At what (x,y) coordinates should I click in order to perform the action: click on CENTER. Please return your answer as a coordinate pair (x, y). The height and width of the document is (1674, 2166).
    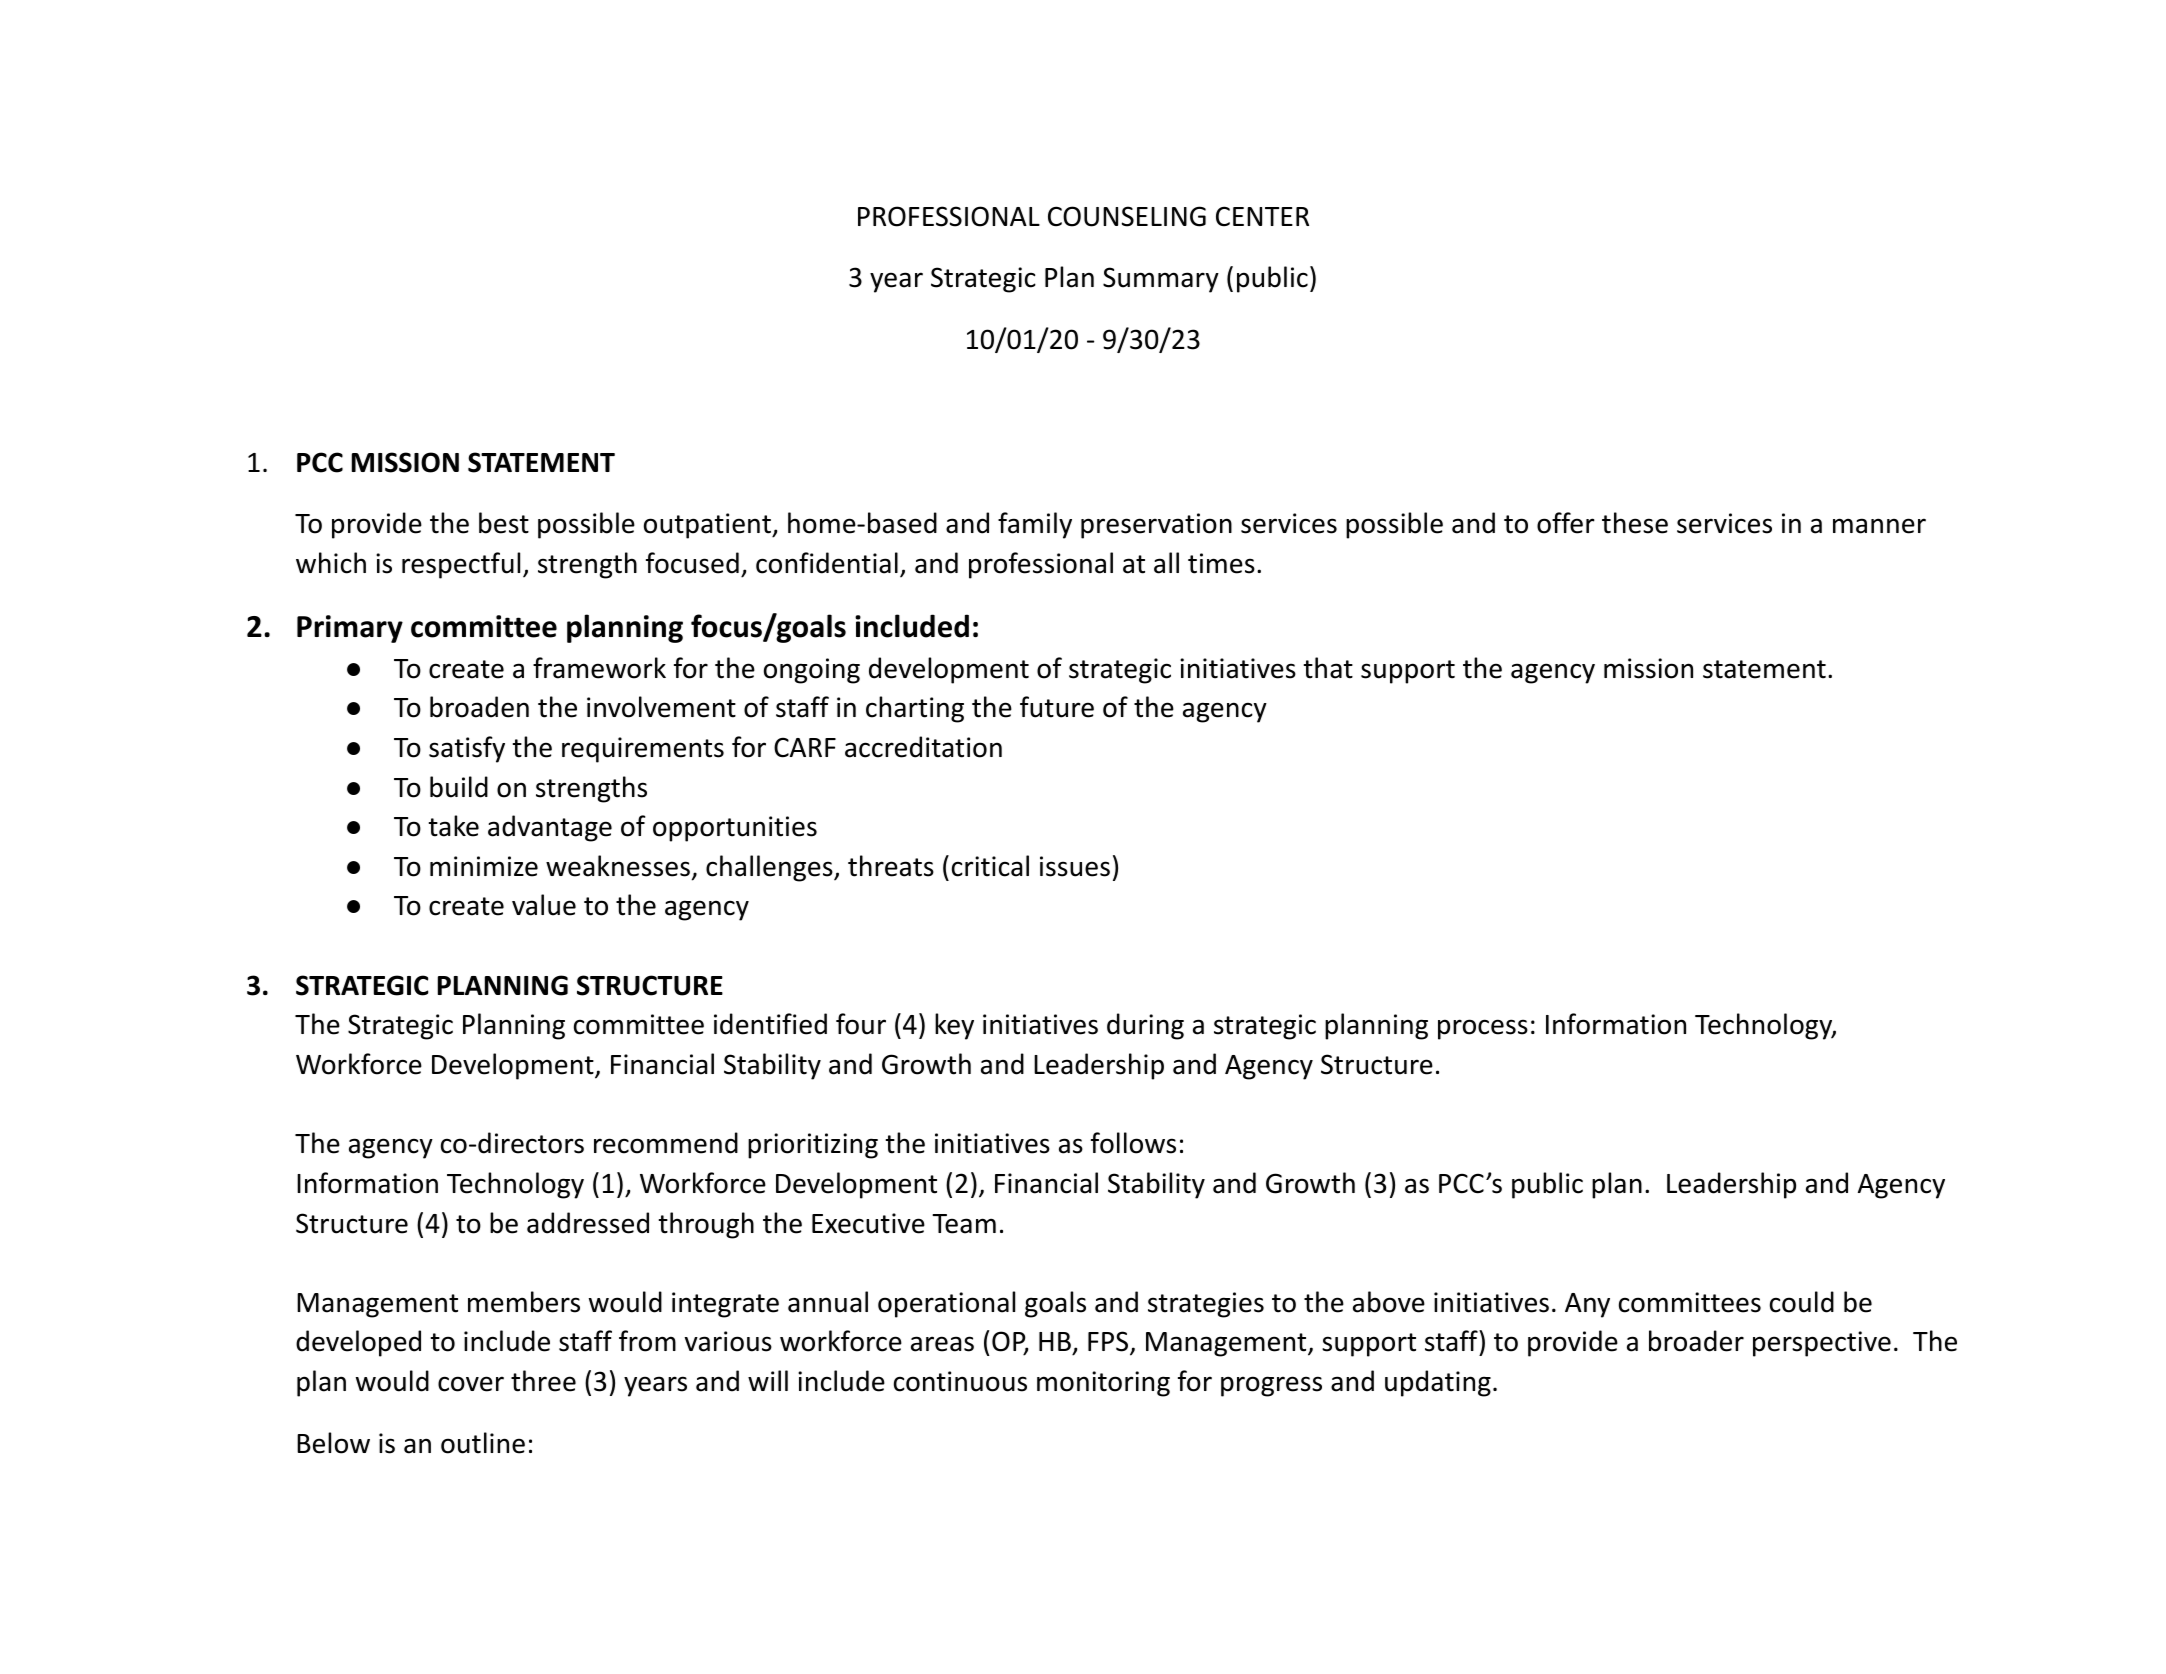
    Looking at the image, I should click on (1262, 216).
